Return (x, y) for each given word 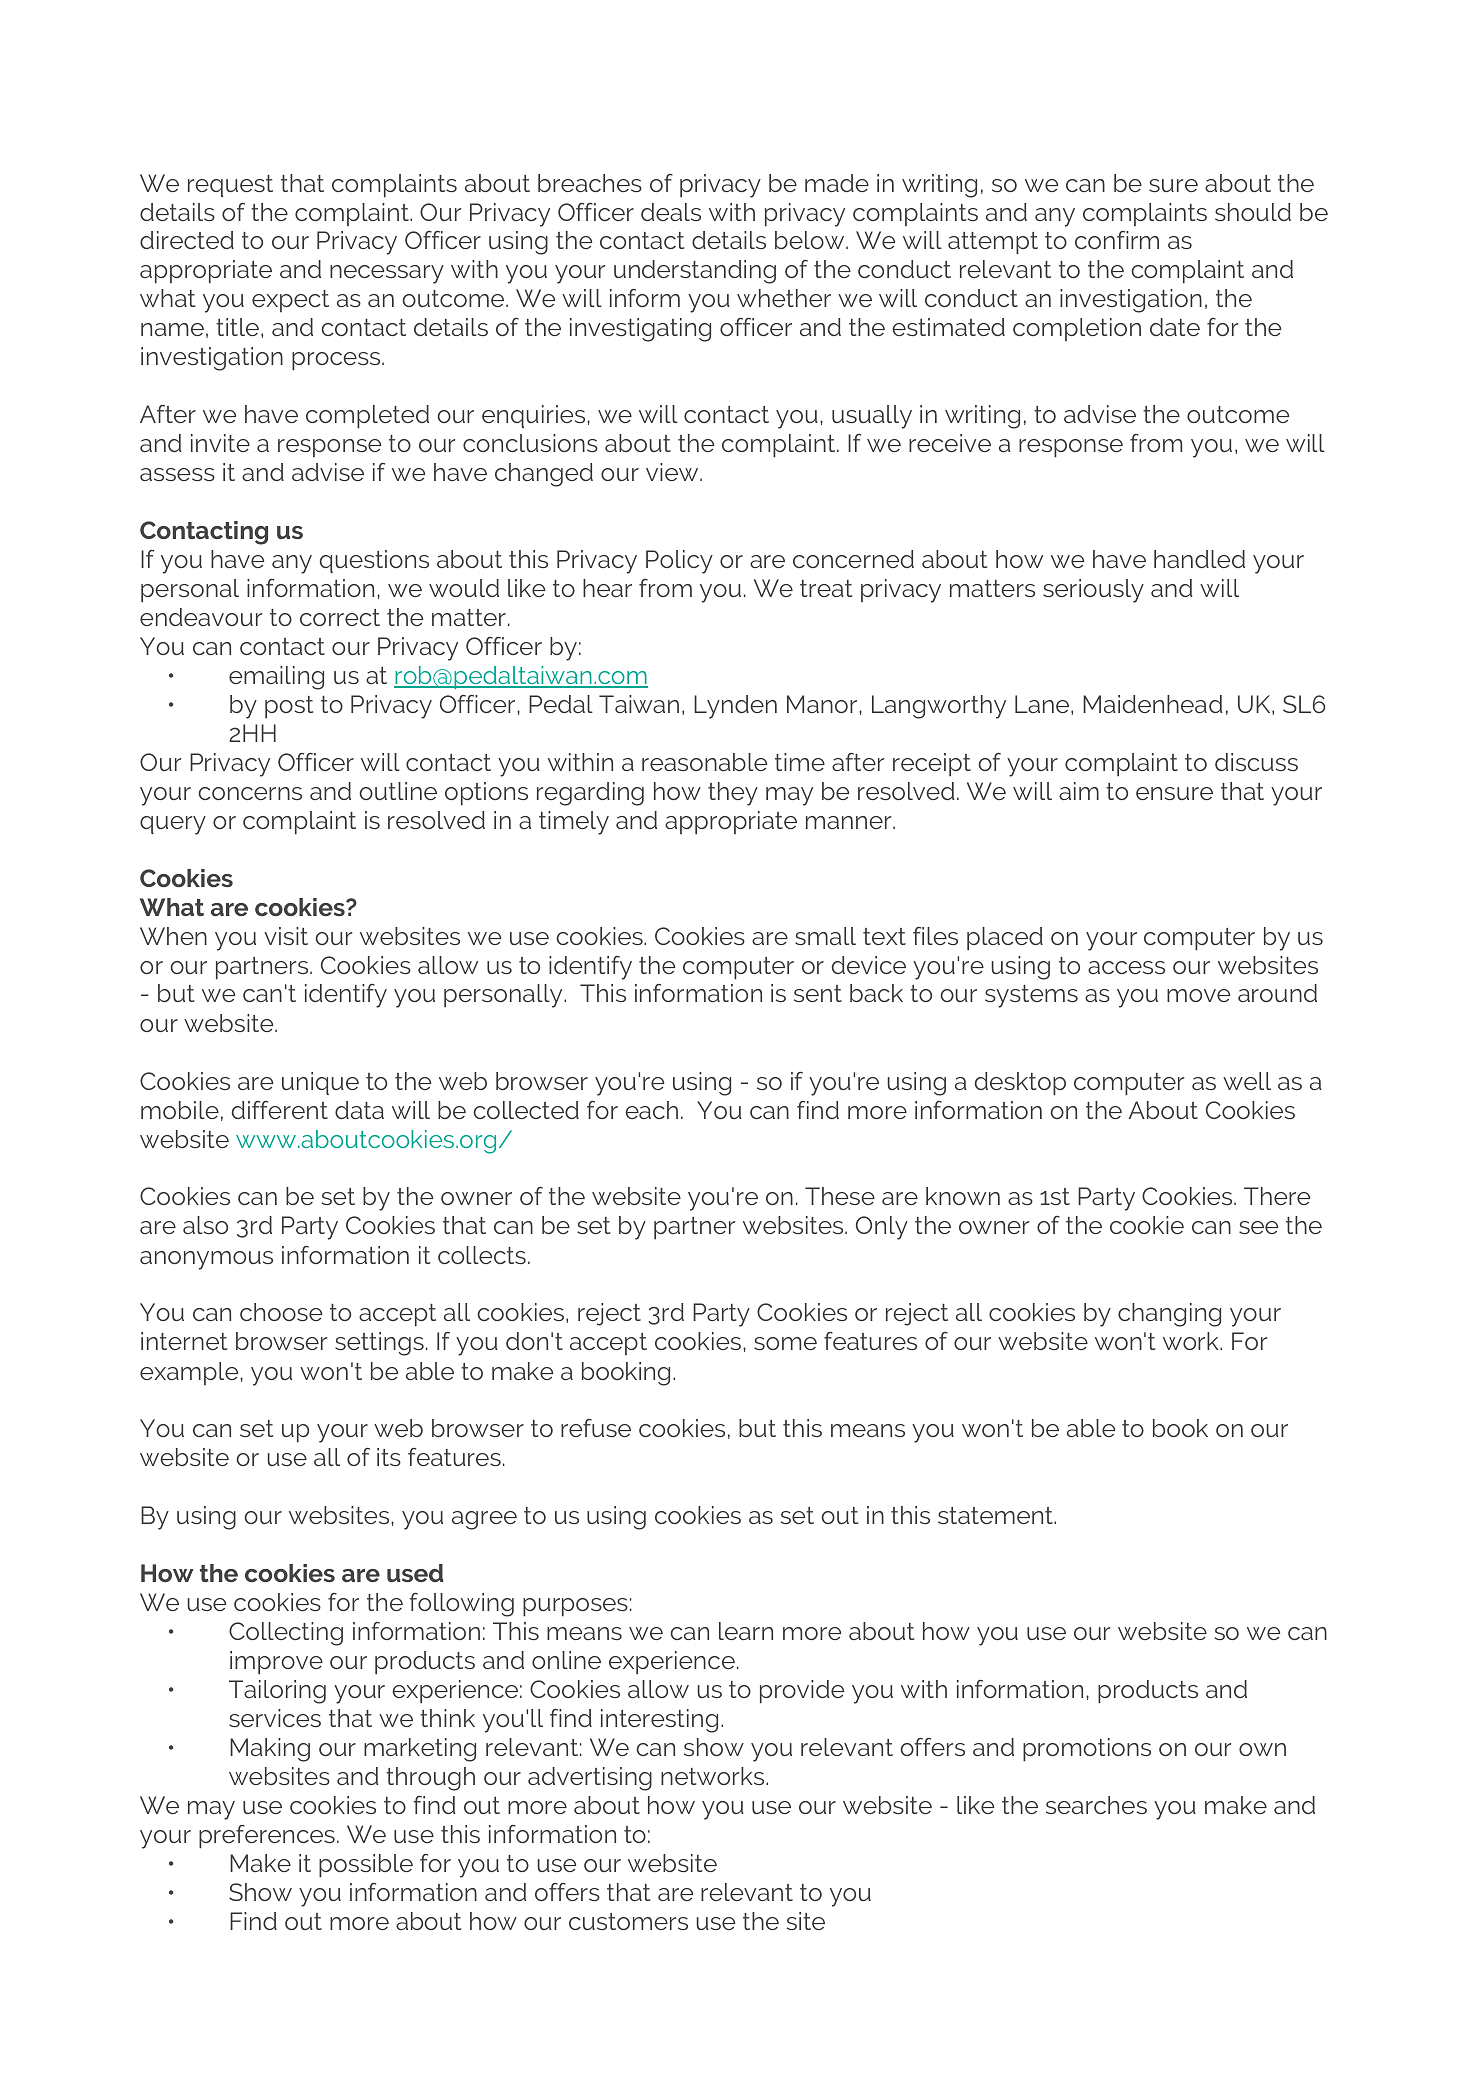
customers (628, 1921)
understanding (695, 272)
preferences (267, 1837)
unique (320, 1083)
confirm (1117, 240)
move (1198, 995)
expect (290, 301)
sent (818, 993)
